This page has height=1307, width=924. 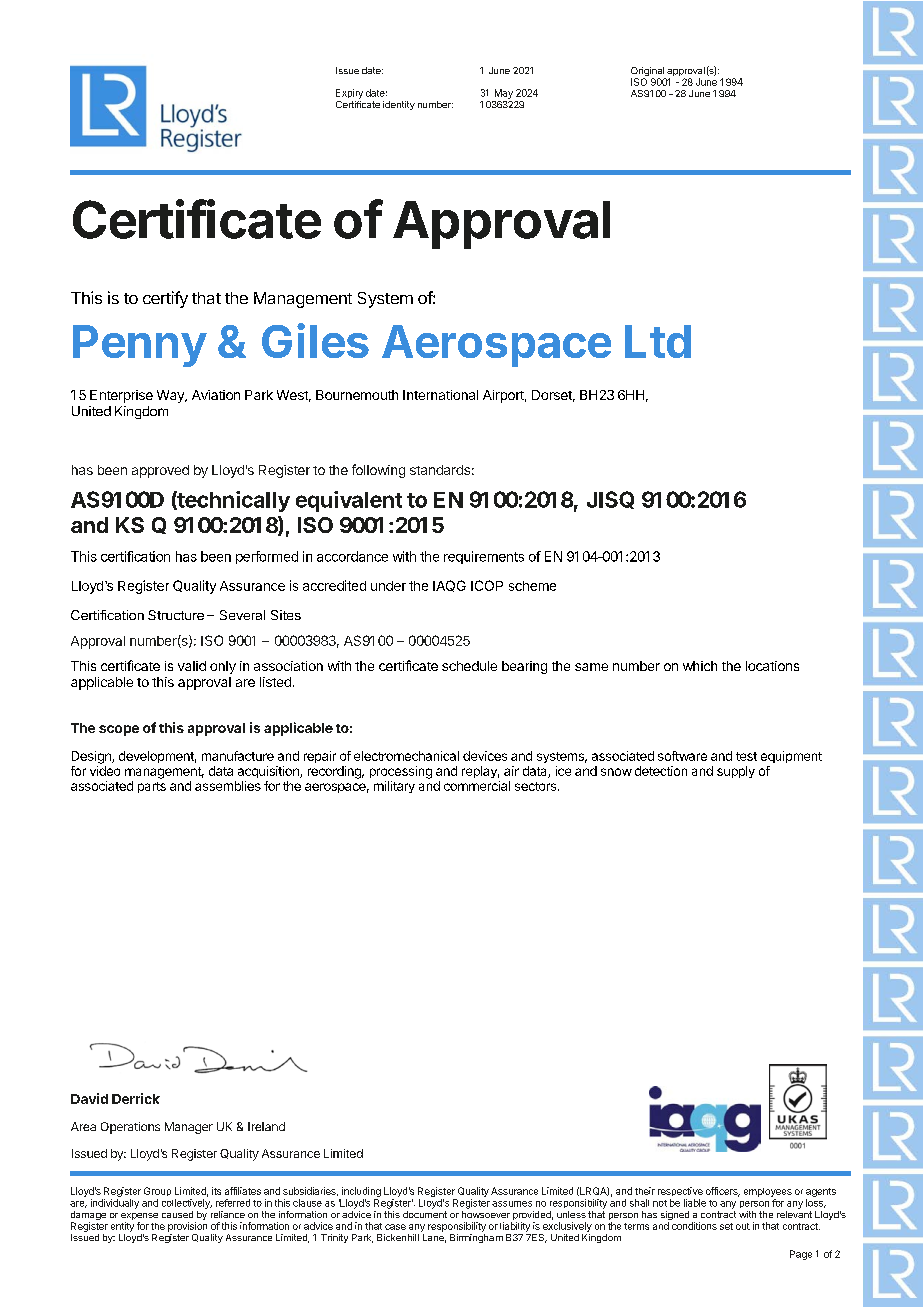 What do you see at coordinates (349, 94) in the page?
I see `Expiry` at bounding box center [349, 94].
